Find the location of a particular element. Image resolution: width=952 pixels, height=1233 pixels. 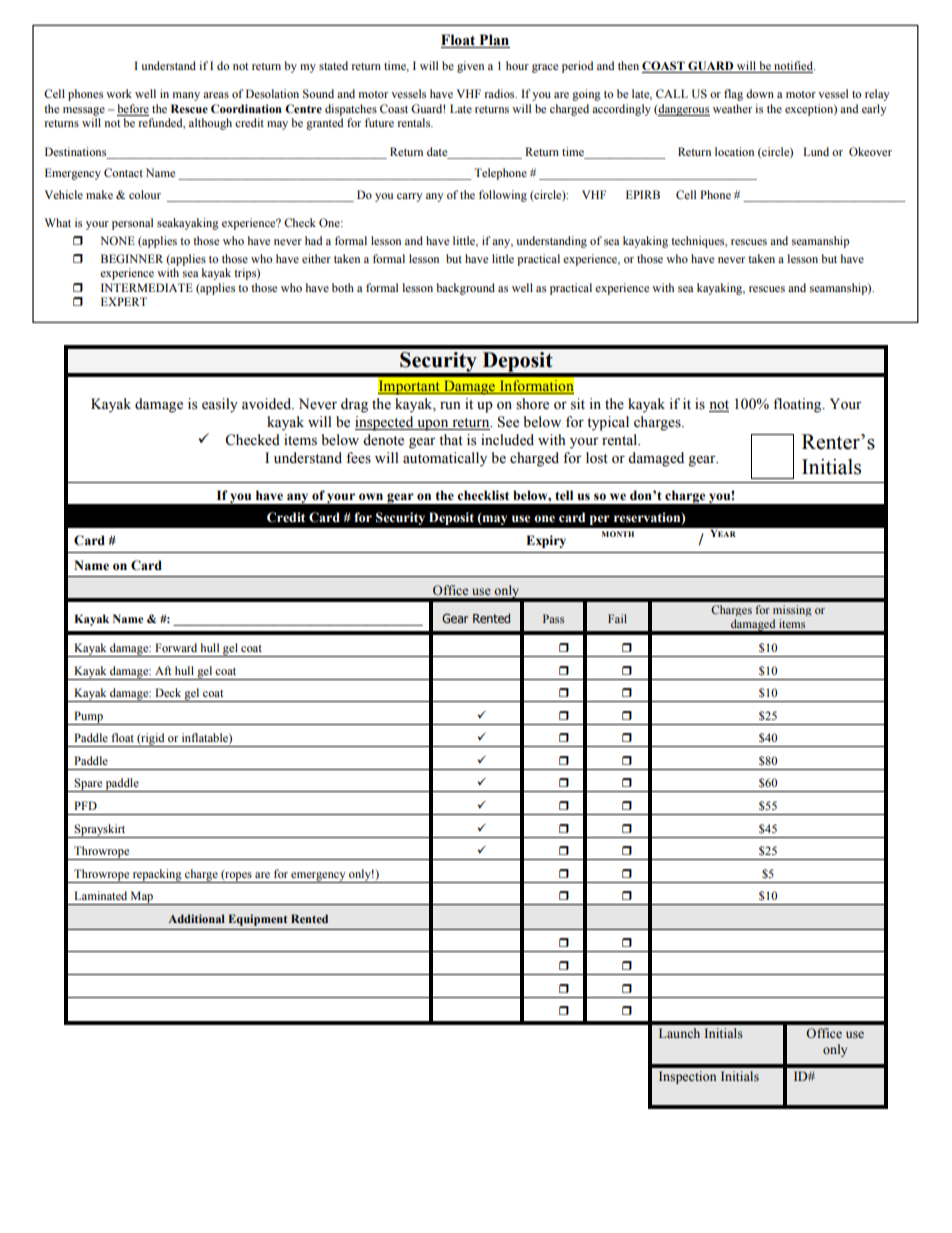

Fail is located at coordinates (617, 618).
